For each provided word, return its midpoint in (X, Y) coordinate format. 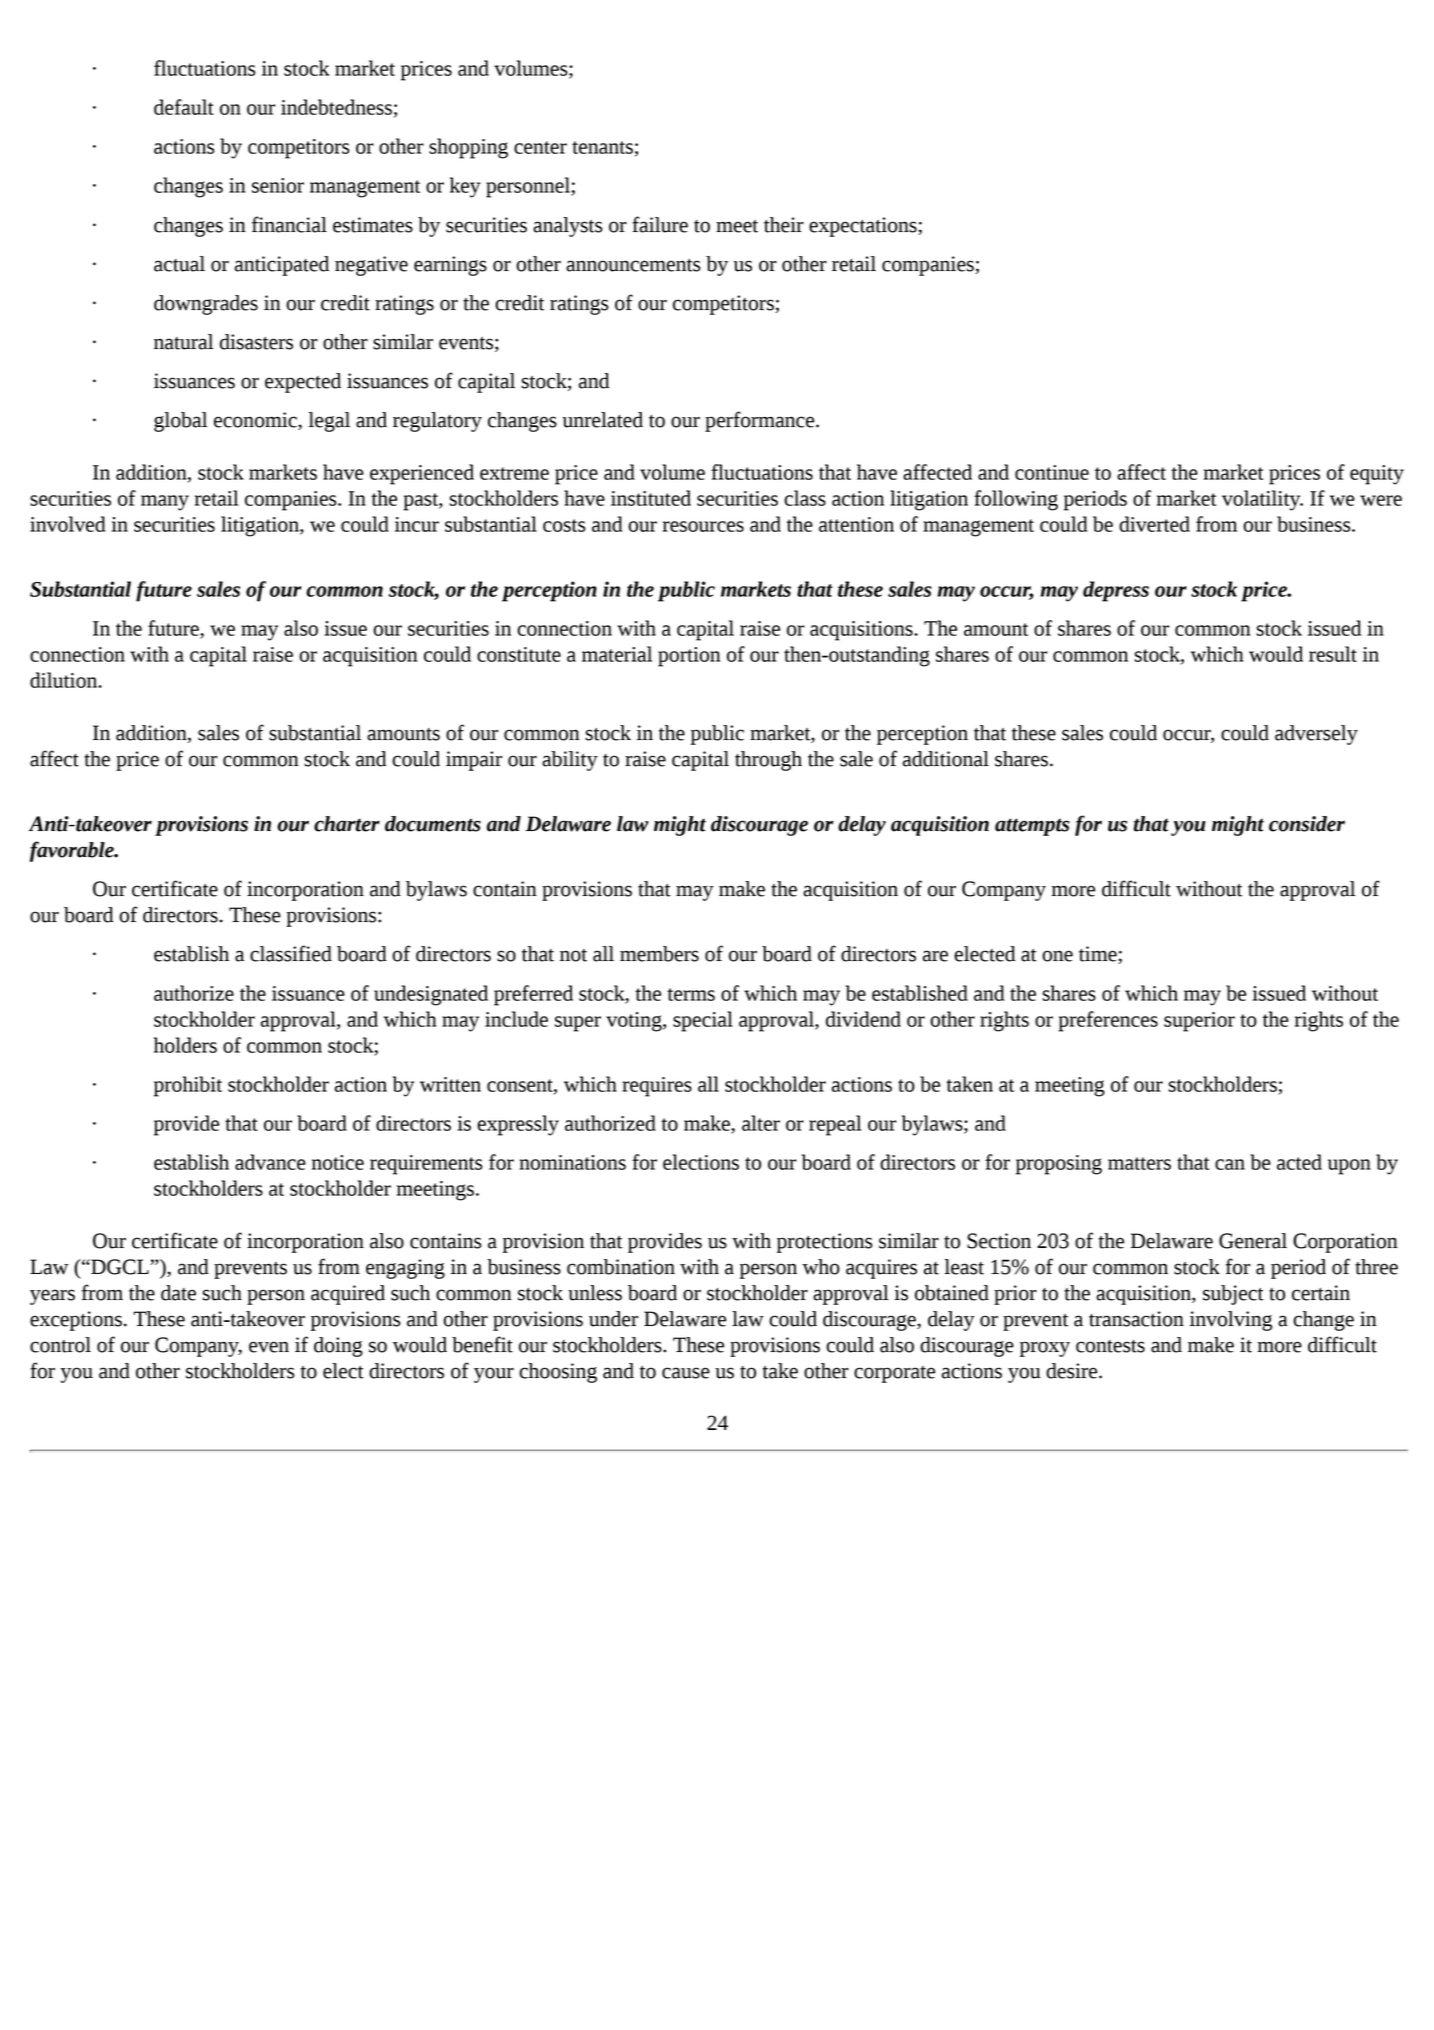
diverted (1154, 524)
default (184, 107)
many (165, 503)
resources (703, 526)
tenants (602, 147)
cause (686, 1373)
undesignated (431, 995)
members (659, 954)
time (1099, 955)
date (178, 1293)
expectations (864, 227)
